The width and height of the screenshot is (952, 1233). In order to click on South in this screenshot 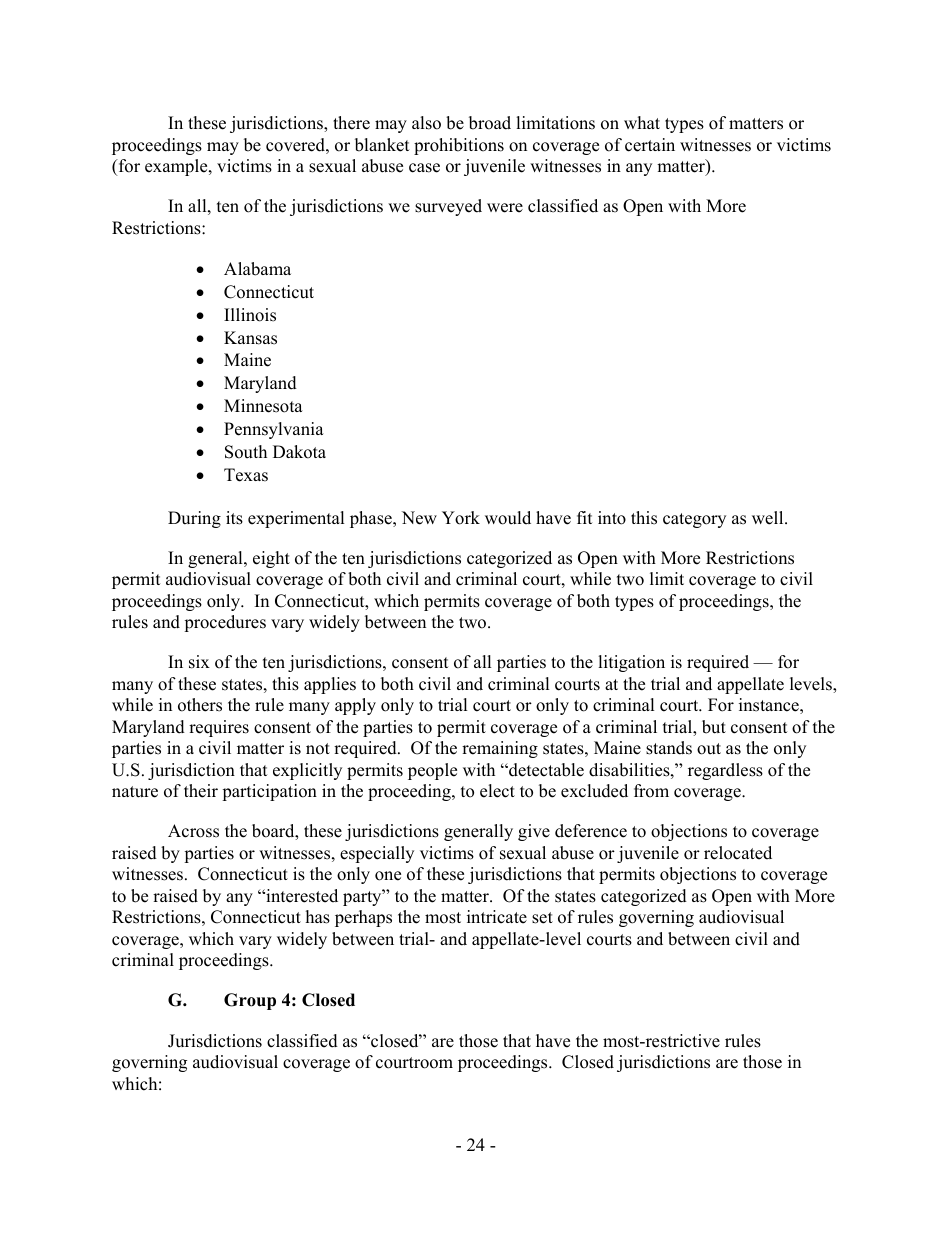, I will do `click(246, 452)`.
